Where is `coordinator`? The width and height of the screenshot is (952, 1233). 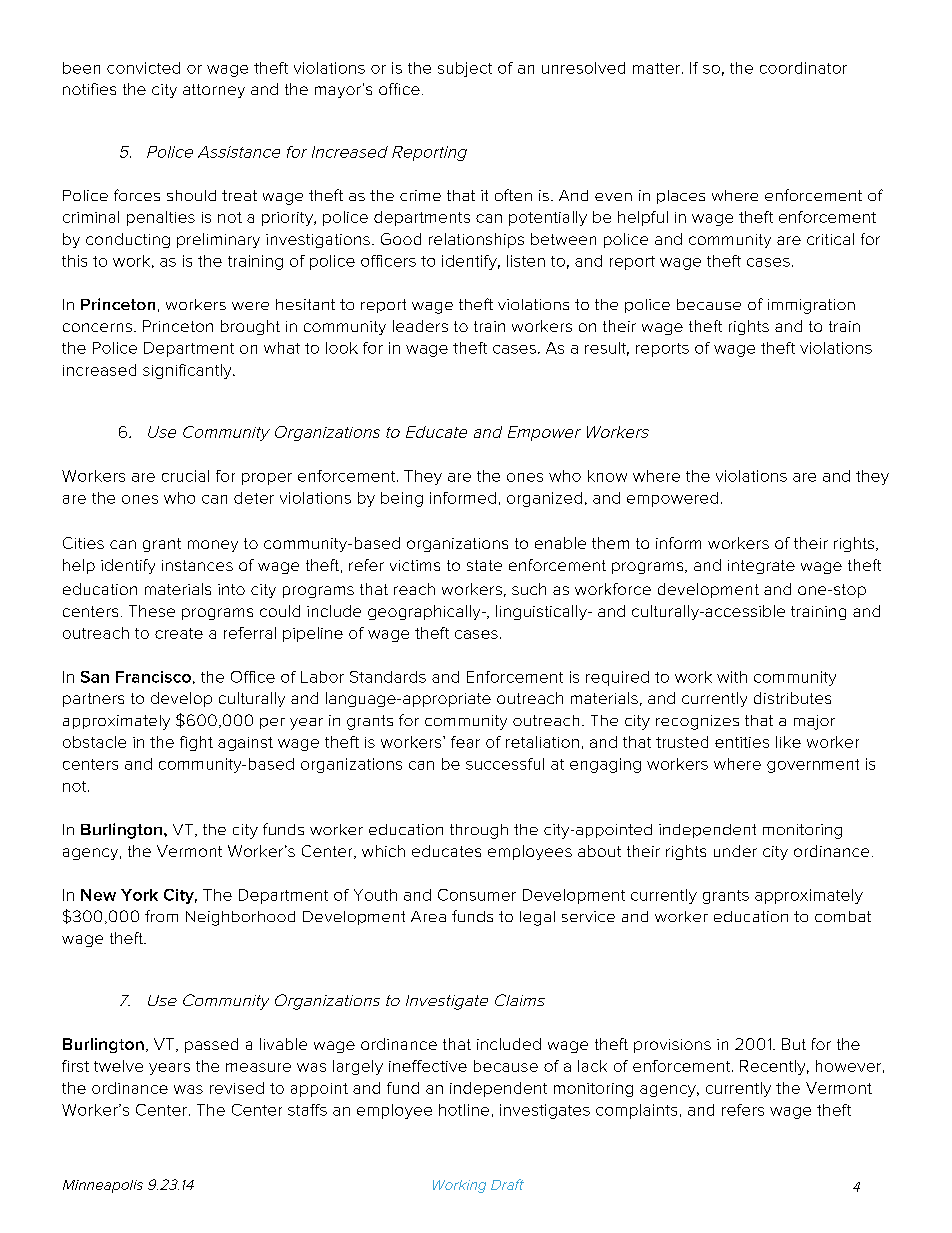
coordinator is located at coordinates (803, 68).
